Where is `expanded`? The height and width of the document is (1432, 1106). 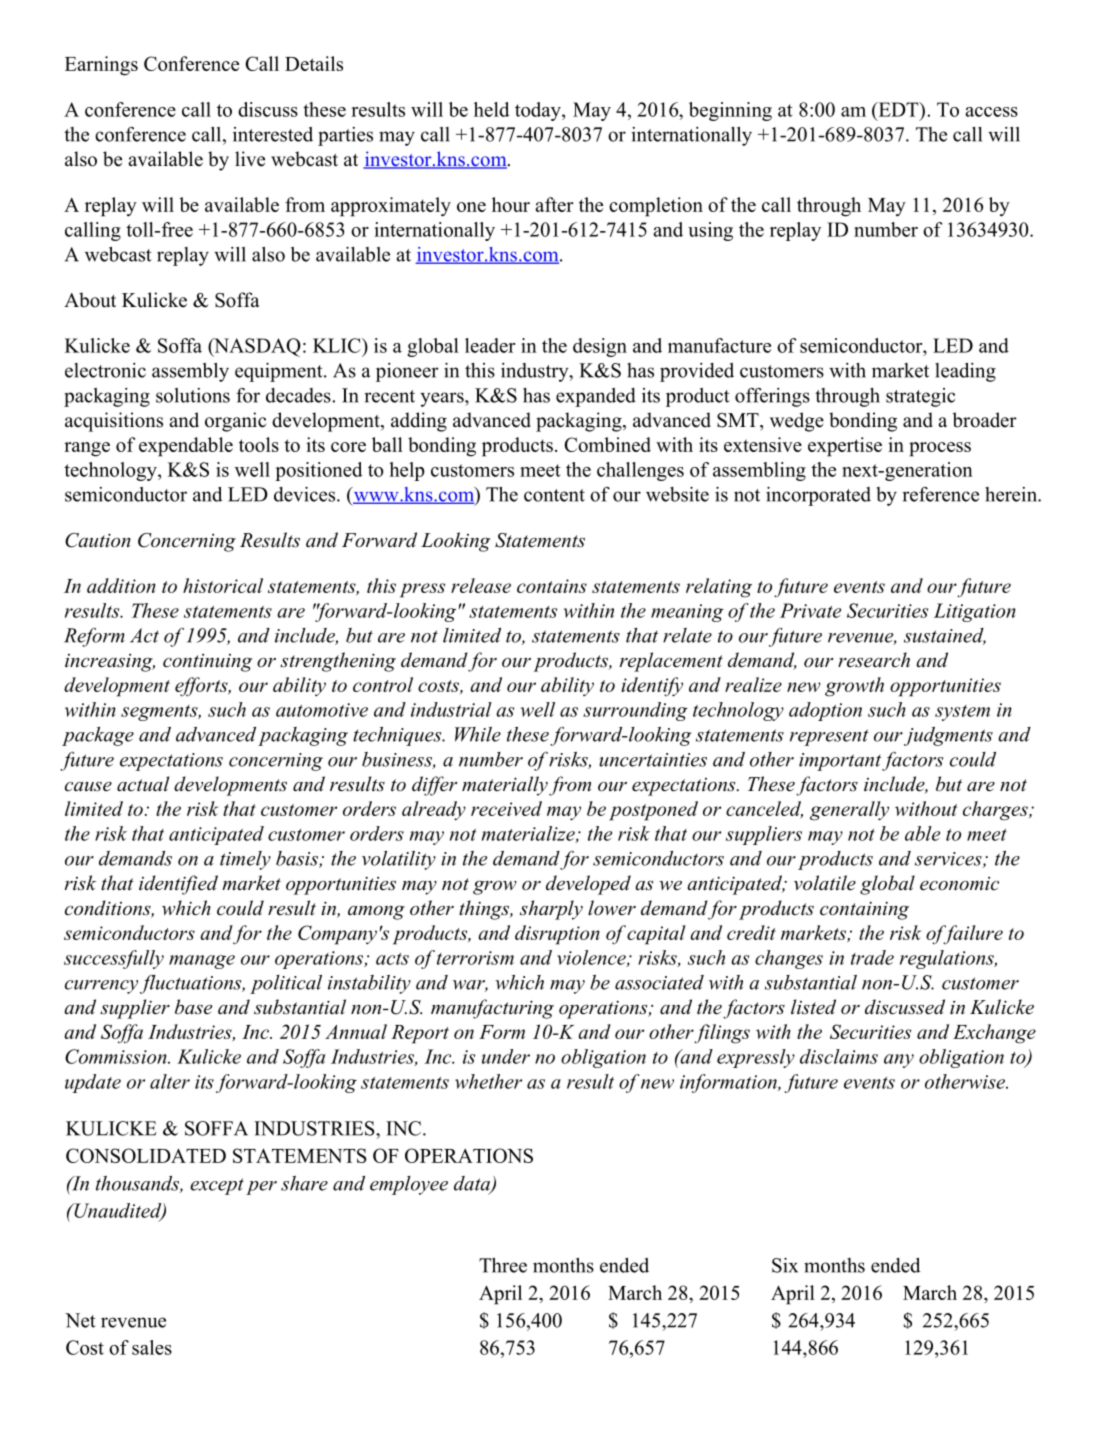
expanded is located at coordinates (596, 397).
